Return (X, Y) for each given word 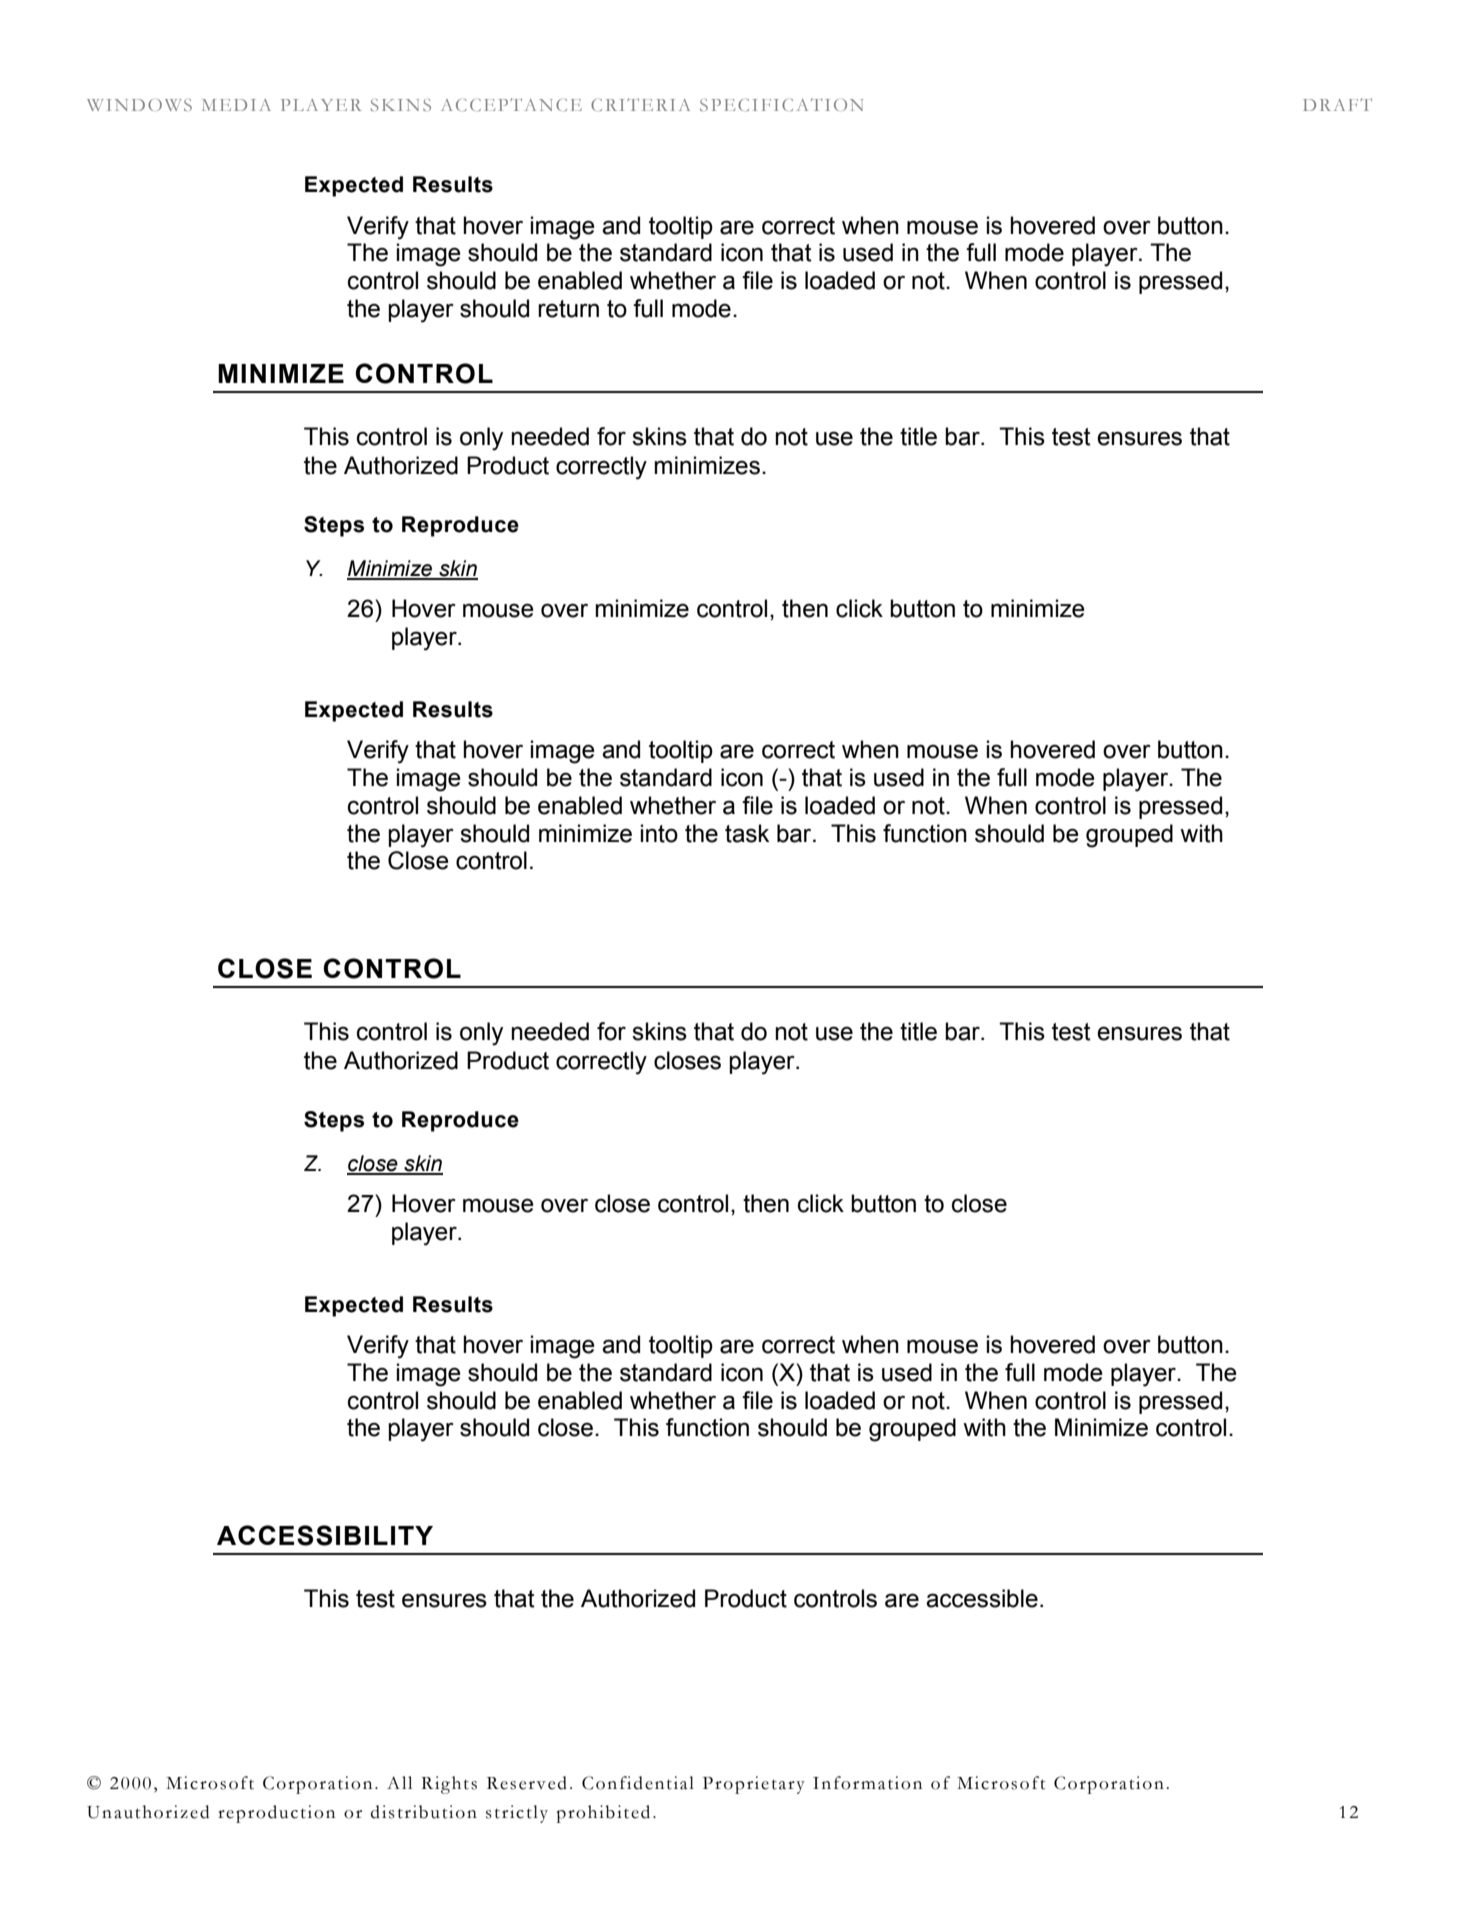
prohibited (603, 1814)
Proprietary (754, 1785)
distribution (424, 1812)
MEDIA (236, 105)
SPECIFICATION (781, 104)
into (659, 833)
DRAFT (1337, 104)
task (747, 833)
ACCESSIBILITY (325, 1535)
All (399, 1782)
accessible (982, 1598)
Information (867, 1783)
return (568, 309)
